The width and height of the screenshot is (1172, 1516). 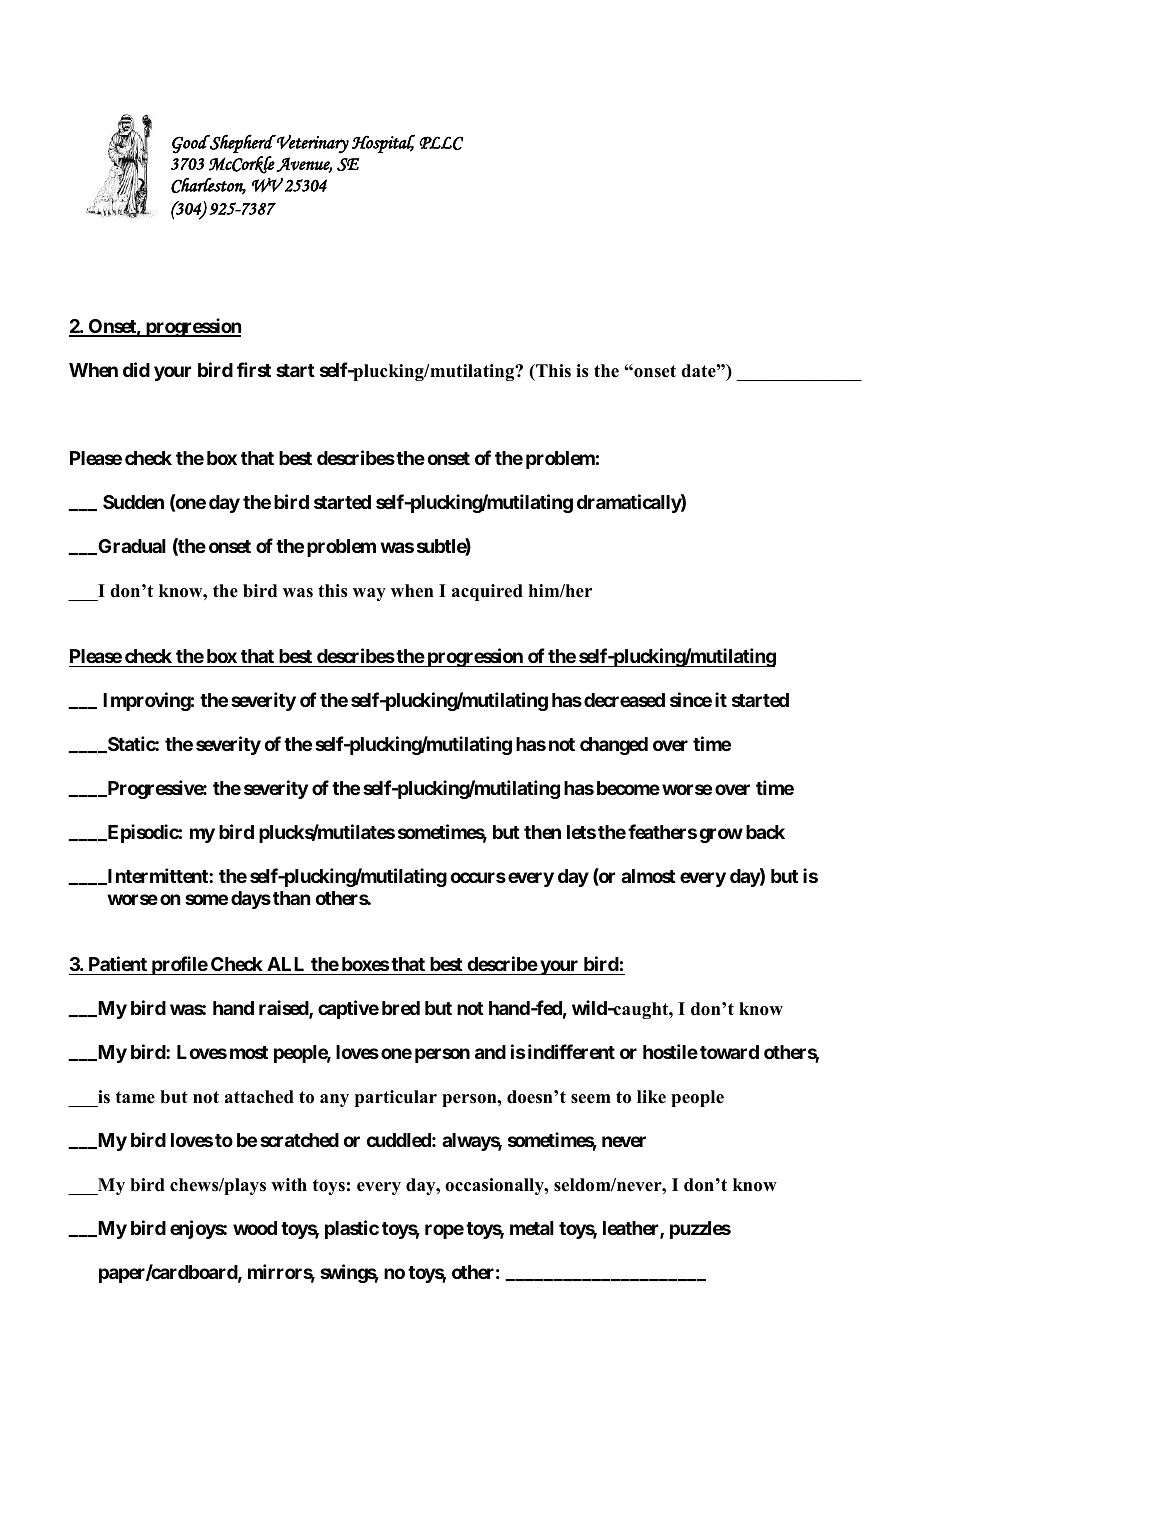 I want to click on then, so click(x=542, y=832).
